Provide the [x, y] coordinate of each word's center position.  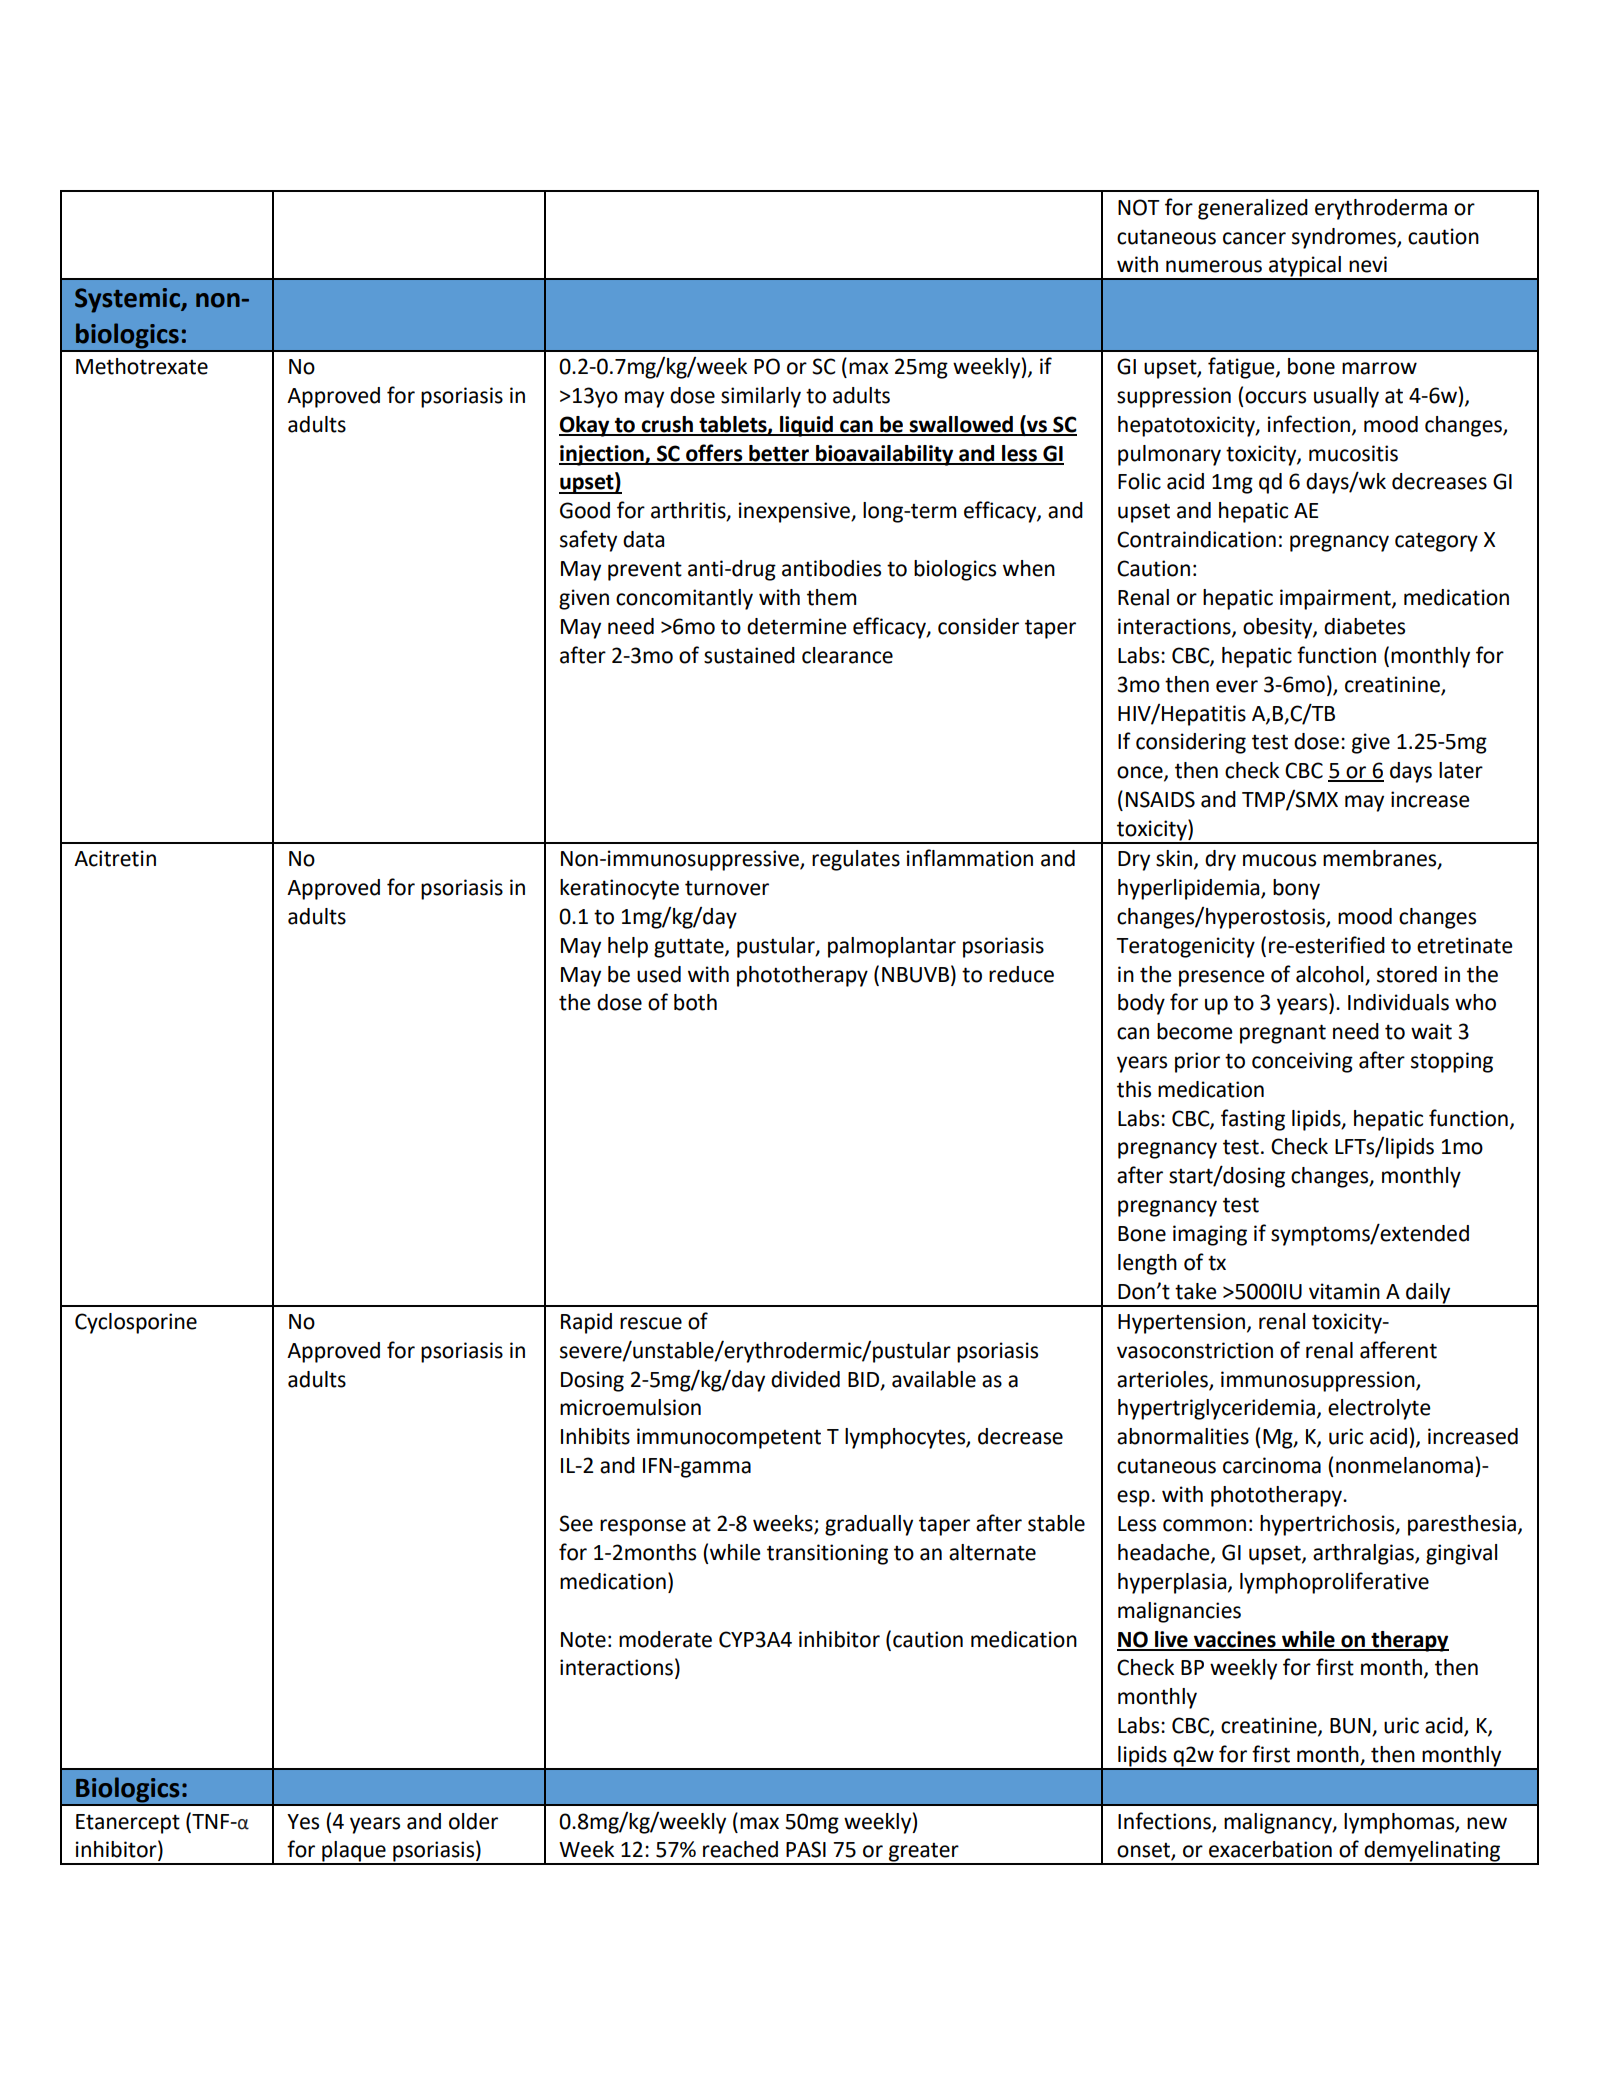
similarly [761, 397]
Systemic [128, 300]
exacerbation [1270, 1849]
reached [740, 1849]
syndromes [1345, 238]
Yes [303, 1822]
